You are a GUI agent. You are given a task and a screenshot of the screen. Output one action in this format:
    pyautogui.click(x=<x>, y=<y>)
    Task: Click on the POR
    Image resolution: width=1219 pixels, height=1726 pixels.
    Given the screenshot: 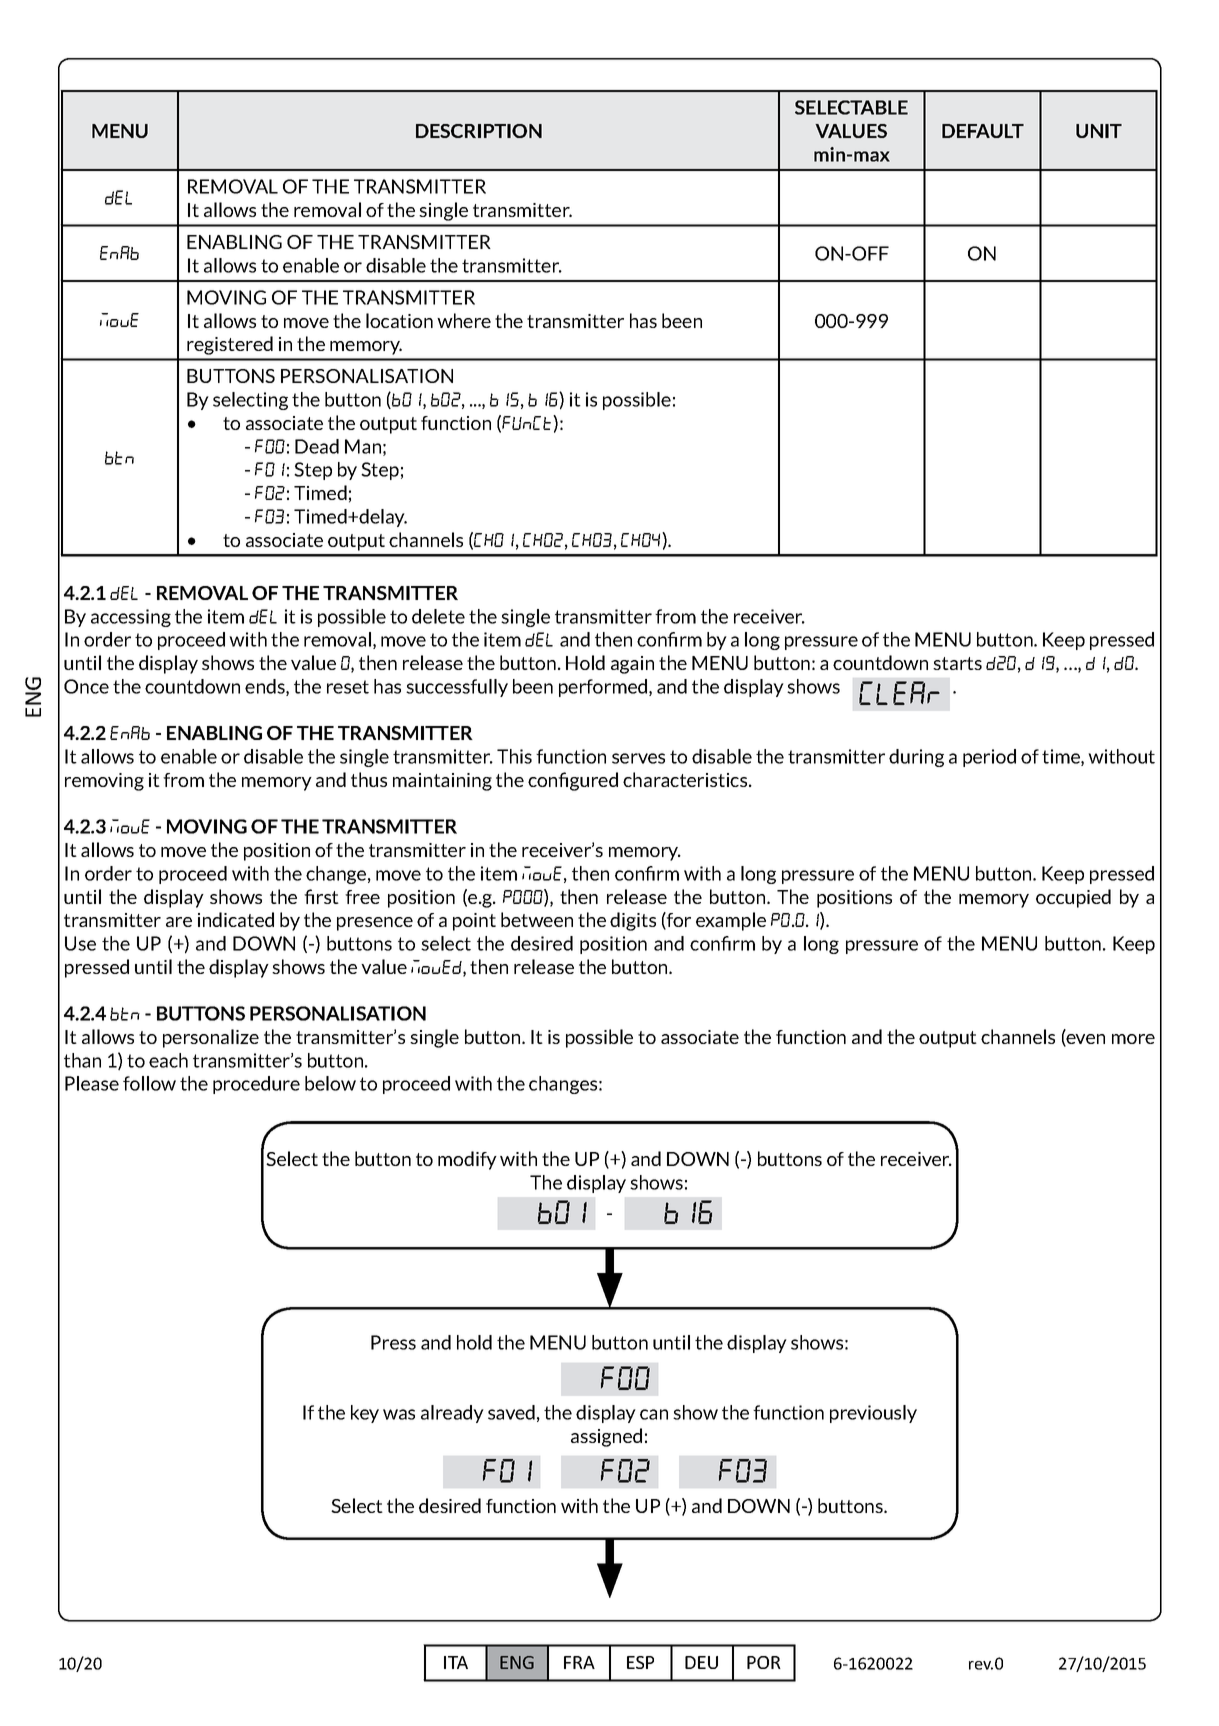 What is the action you would take?
    pyautogui.click(x=764, y=1662)
